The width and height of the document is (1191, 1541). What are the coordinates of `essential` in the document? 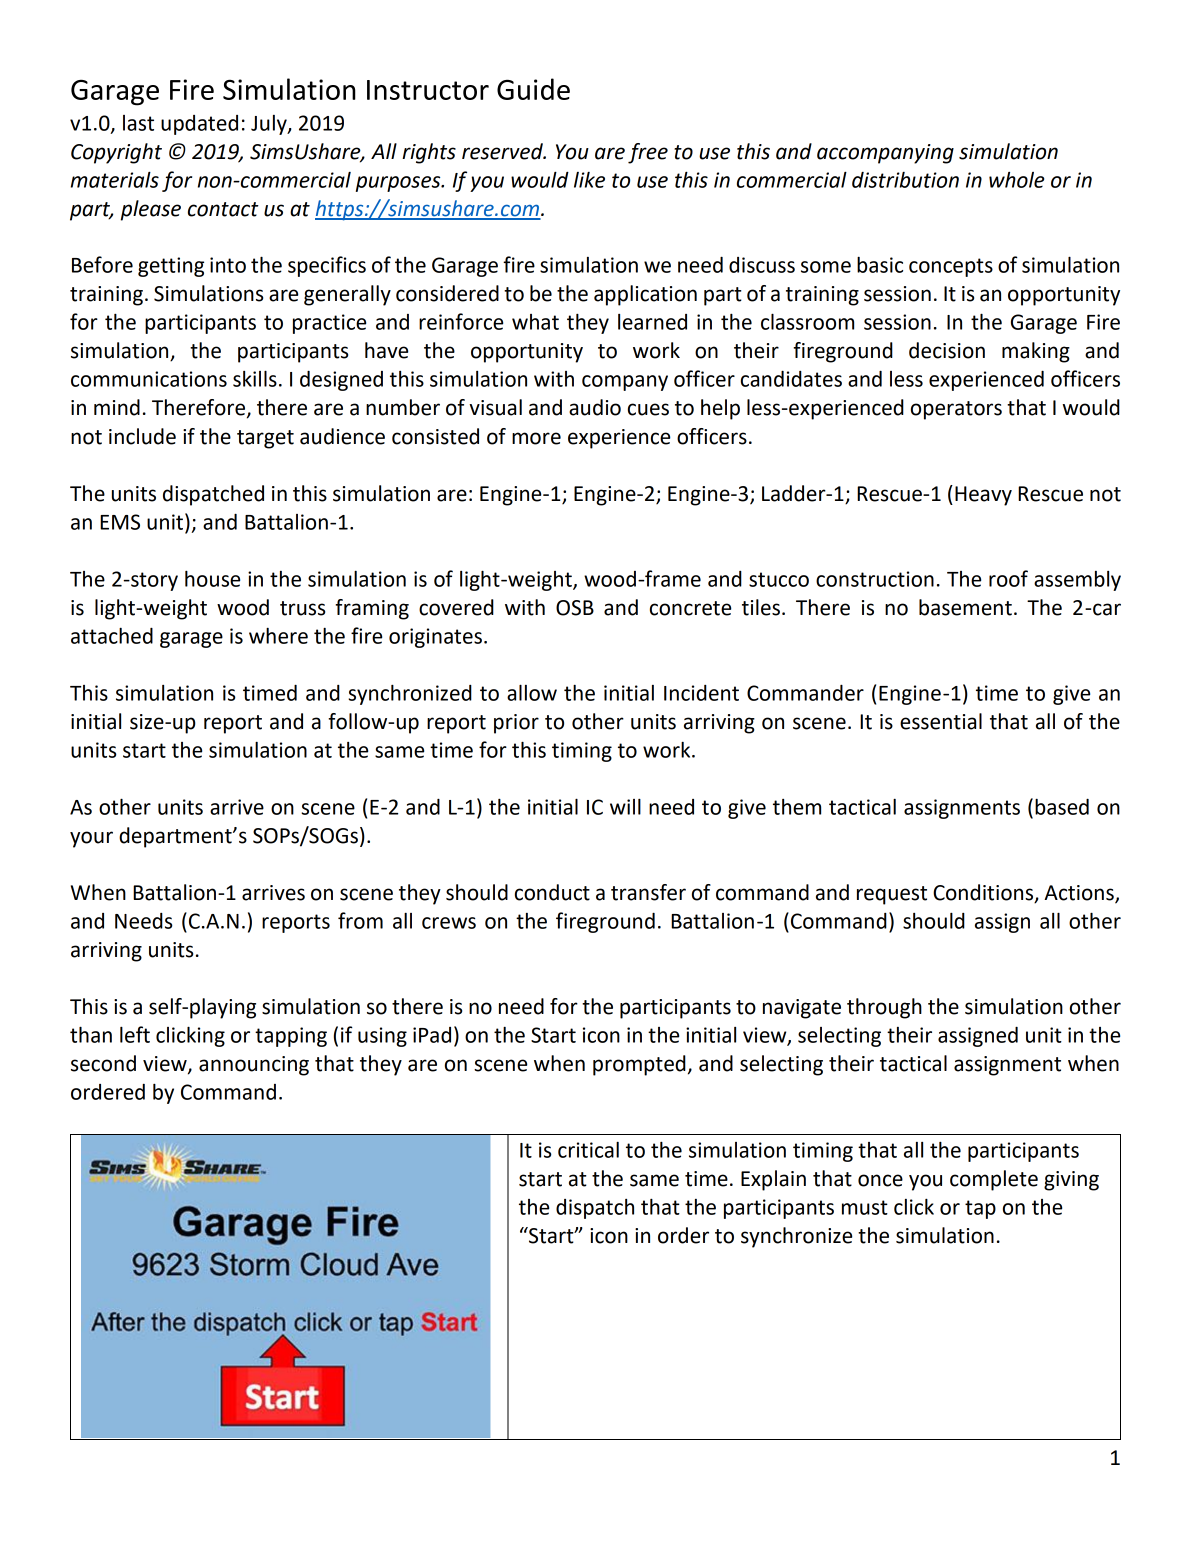 It's located at (941, 721).
